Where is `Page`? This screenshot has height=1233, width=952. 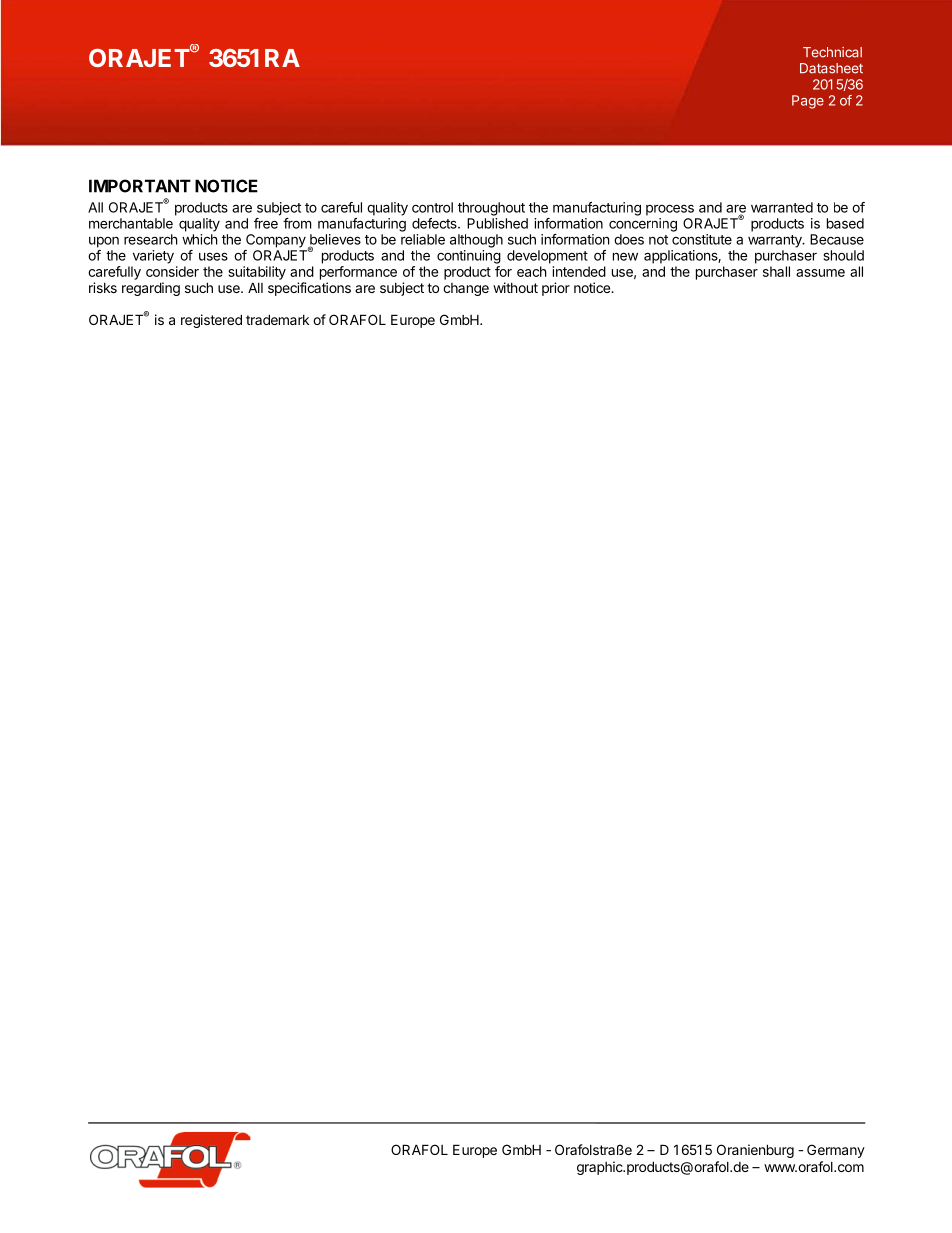
Page is located at coordinates (808, 102).
